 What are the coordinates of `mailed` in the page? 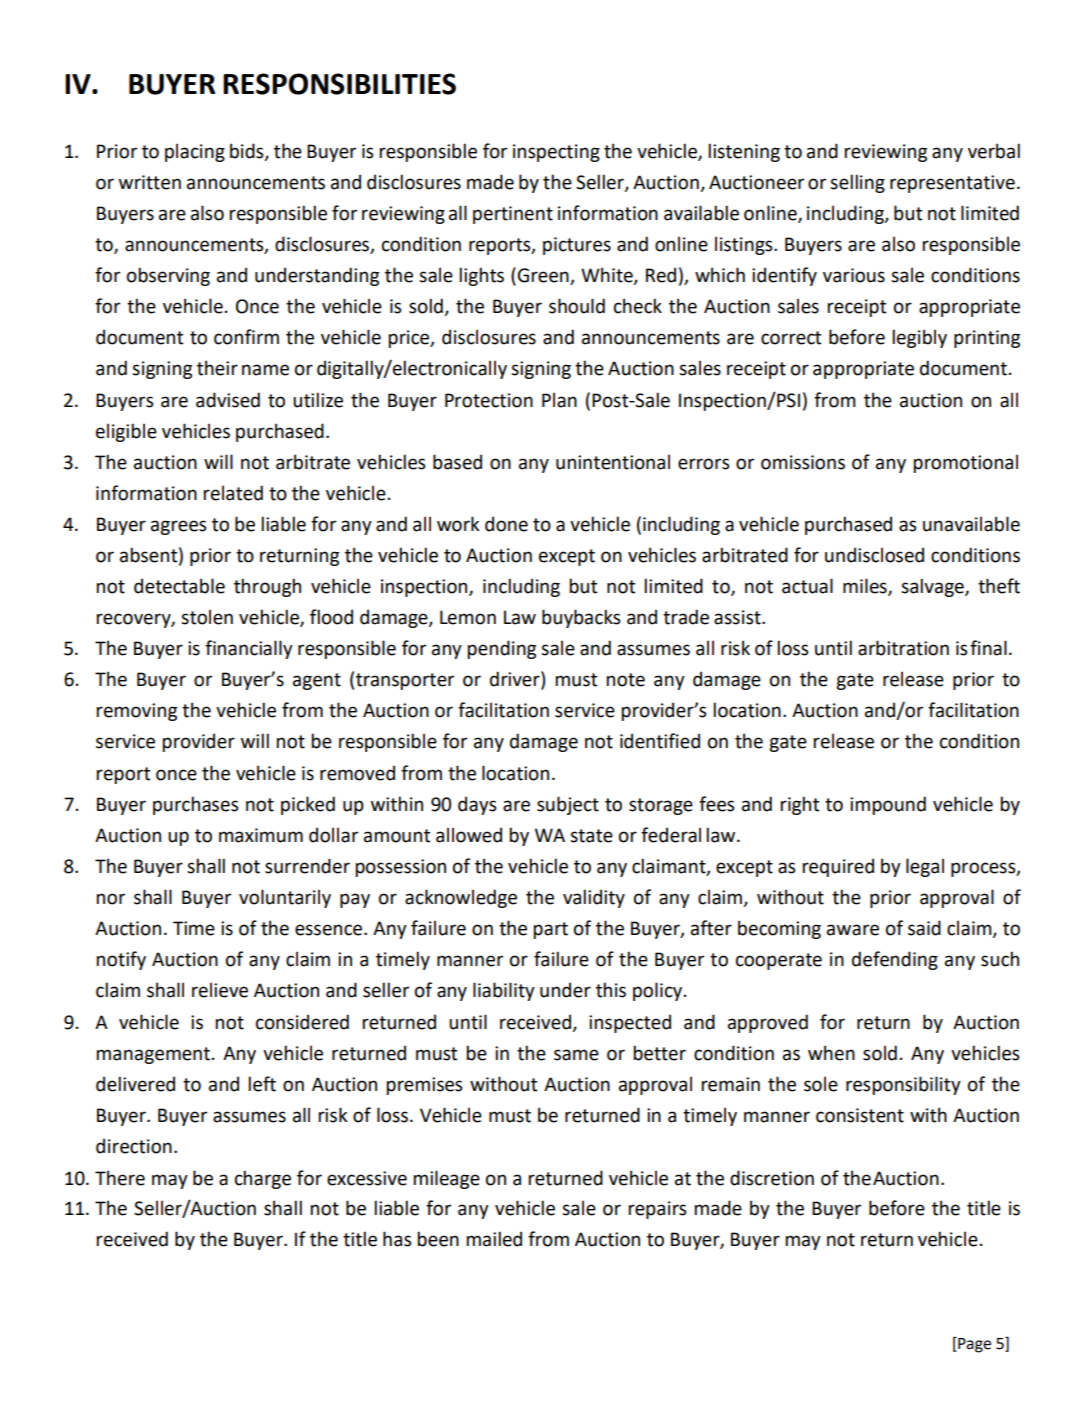 It's located at (494, 1239).
